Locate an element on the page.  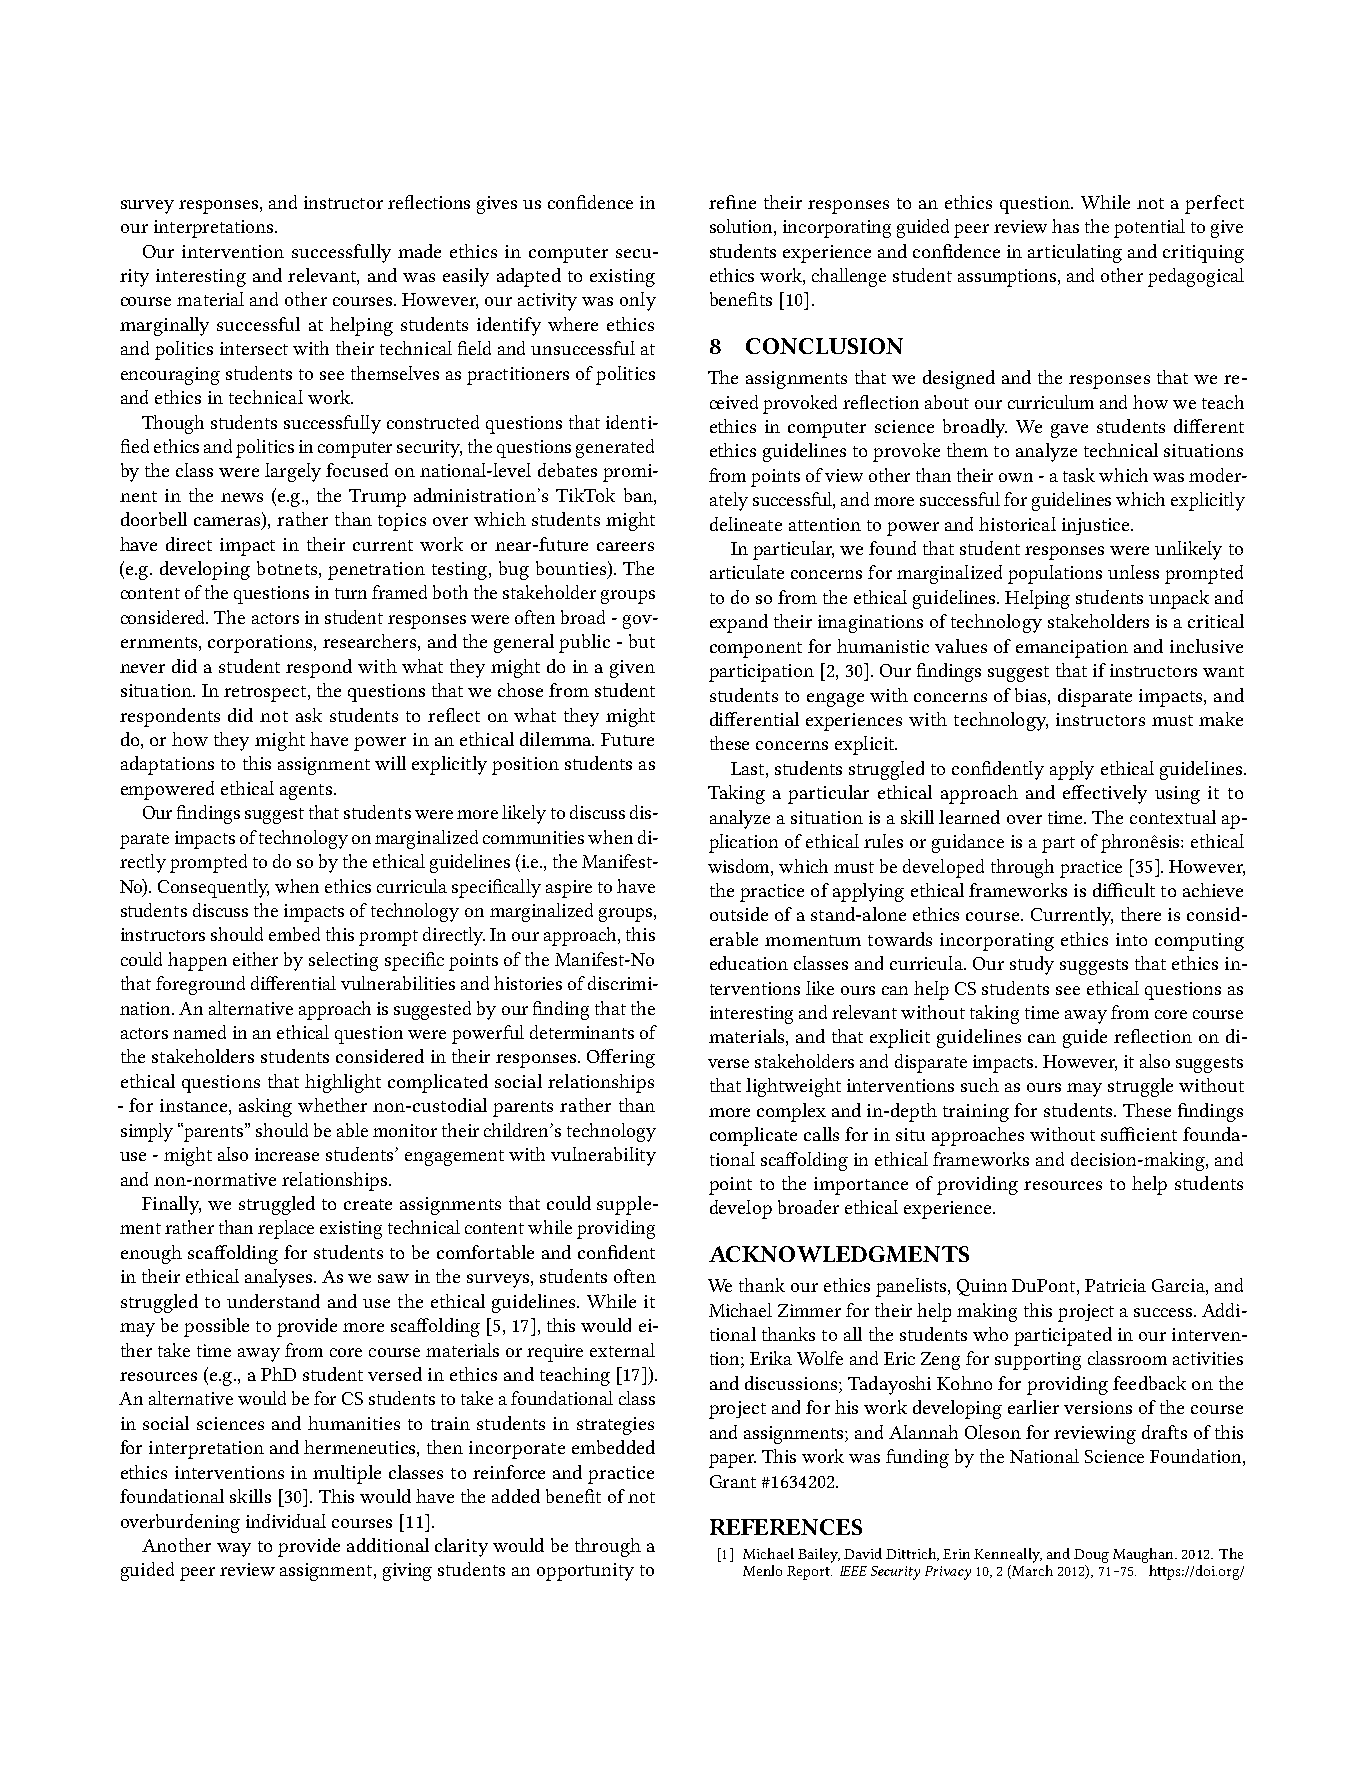
asking is located at coordinates (265, 1107).
